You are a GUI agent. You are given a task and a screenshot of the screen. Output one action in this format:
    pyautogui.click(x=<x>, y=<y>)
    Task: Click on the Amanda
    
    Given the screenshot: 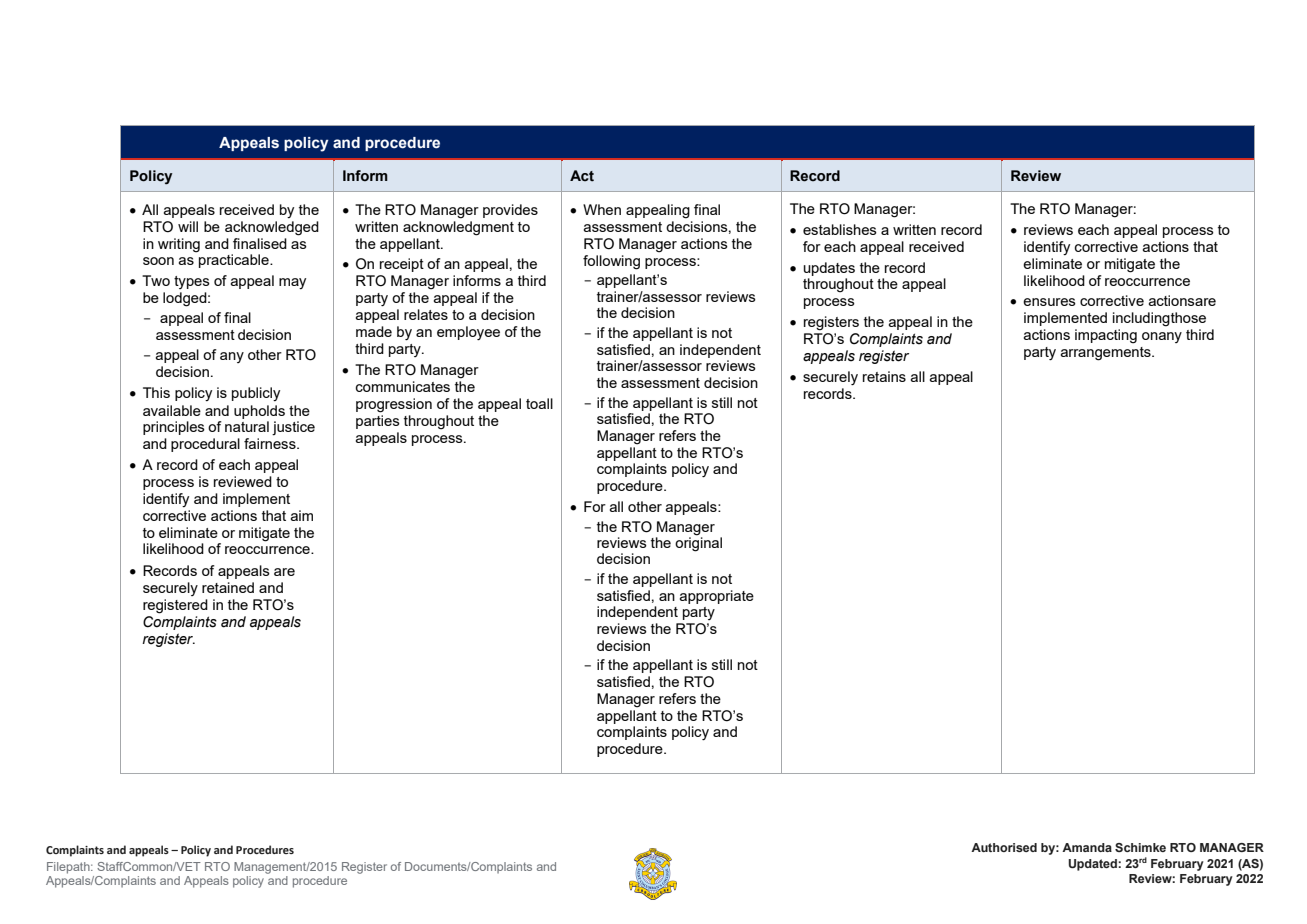 What is the action you would take?
    pyautogui.click(x=1087, y=847)
